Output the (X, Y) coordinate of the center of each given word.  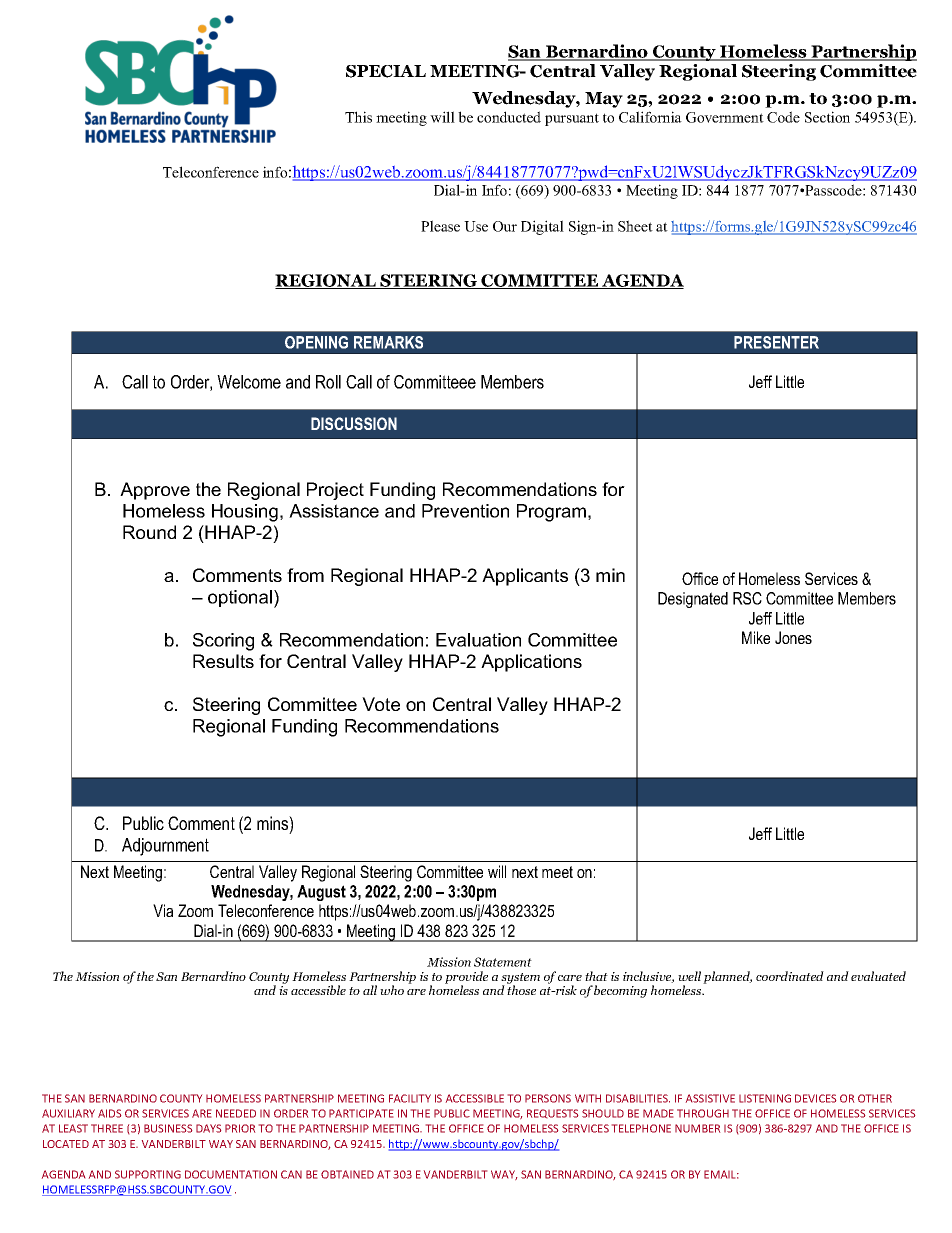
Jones (793, 637)
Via (163, 910)
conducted (509, 117)
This (358, 117)
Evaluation (478, 640)
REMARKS (388, 342)
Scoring (223, 642)
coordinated (790, 976)
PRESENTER (776, 342)
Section (827, 117)
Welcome (249, 382)
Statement (503, 962)
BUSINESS (168, 1128)
